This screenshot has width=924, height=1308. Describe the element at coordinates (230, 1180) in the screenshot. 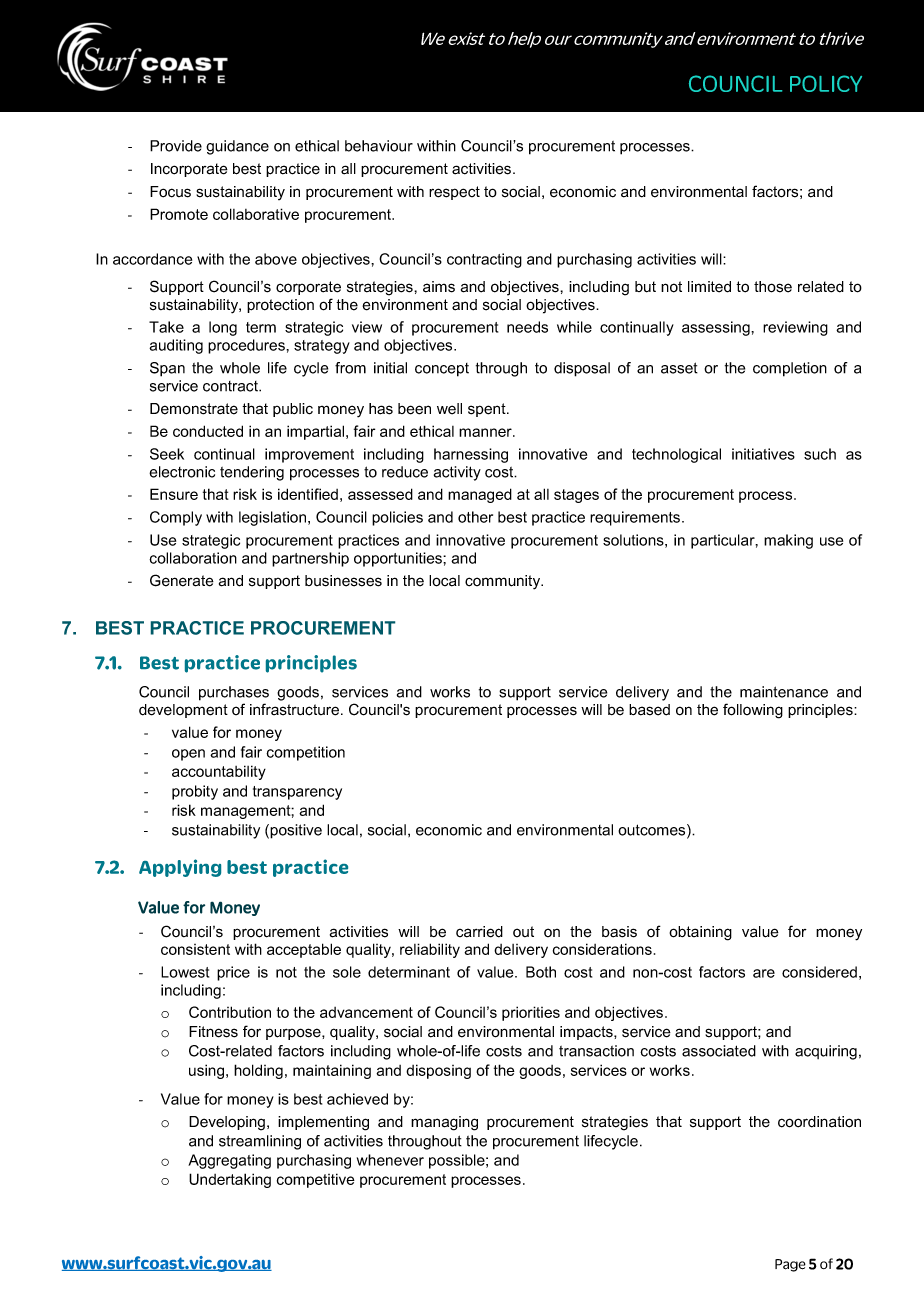

I see `Undertaking` at that location.
